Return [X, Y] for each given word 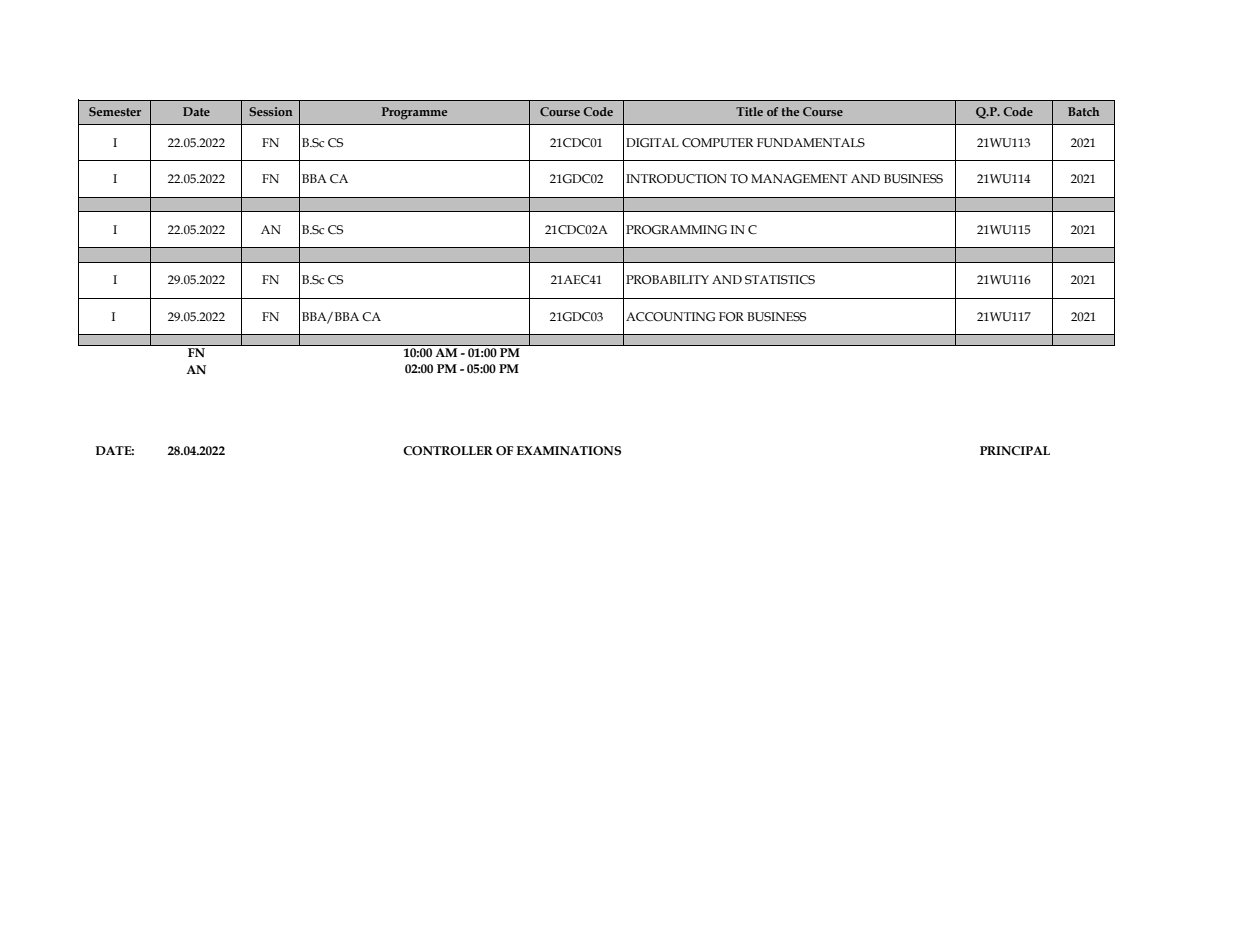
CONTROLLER [448, 451]
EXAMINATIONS [569, 451]
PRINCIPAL [1015, 451]
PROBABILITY [667, 280]
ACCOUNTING [670, 317]
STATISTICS [780, 280]
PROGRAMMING [676, 230]
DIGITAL [652, 143]
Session [271, 111]
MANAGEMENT [799, 179]
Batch [1084, 111]
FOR [731, 317]
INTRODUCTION [676, 179]
